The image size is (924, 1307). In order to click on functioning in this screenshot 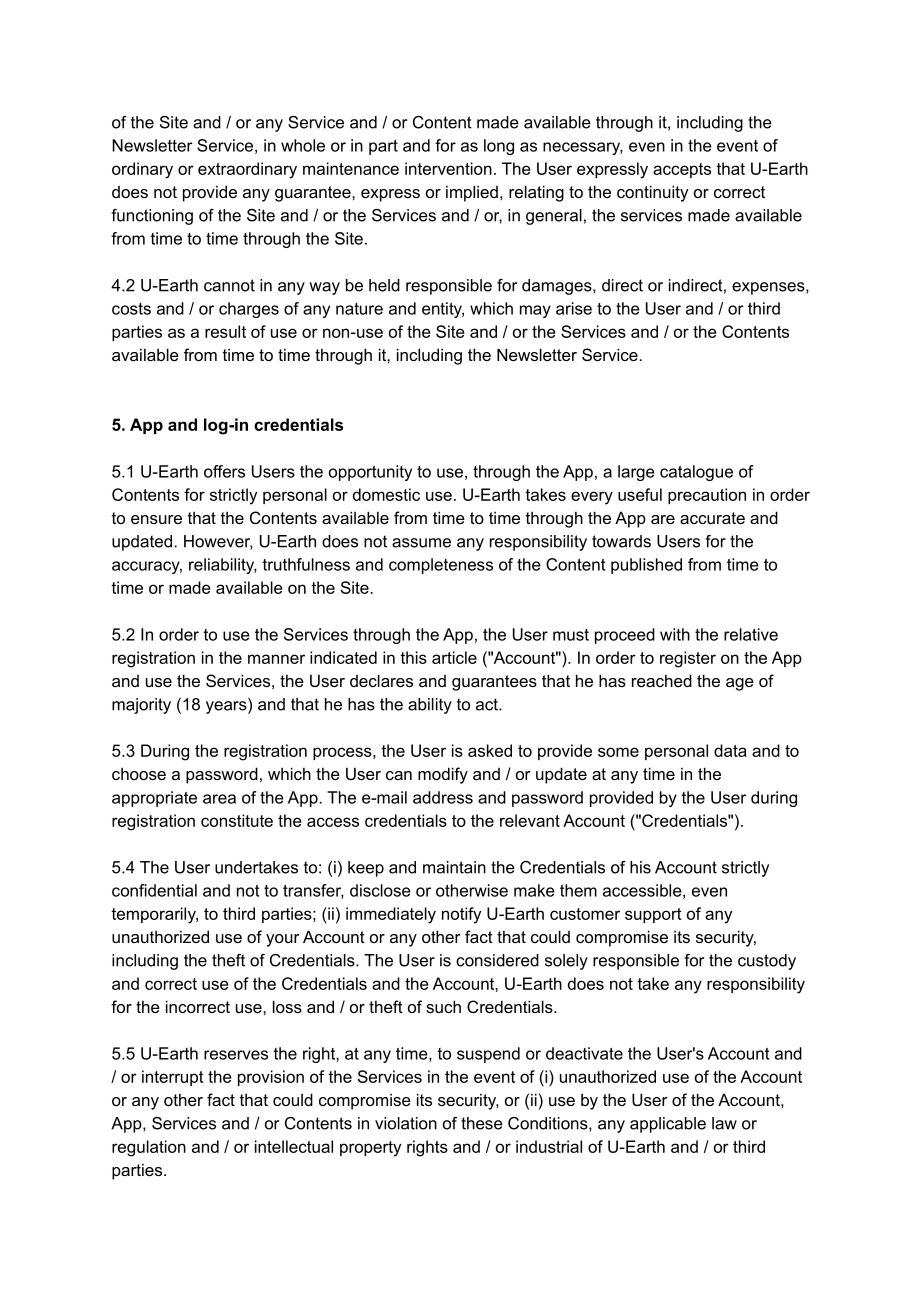, I will do `click(152, 217)`.
